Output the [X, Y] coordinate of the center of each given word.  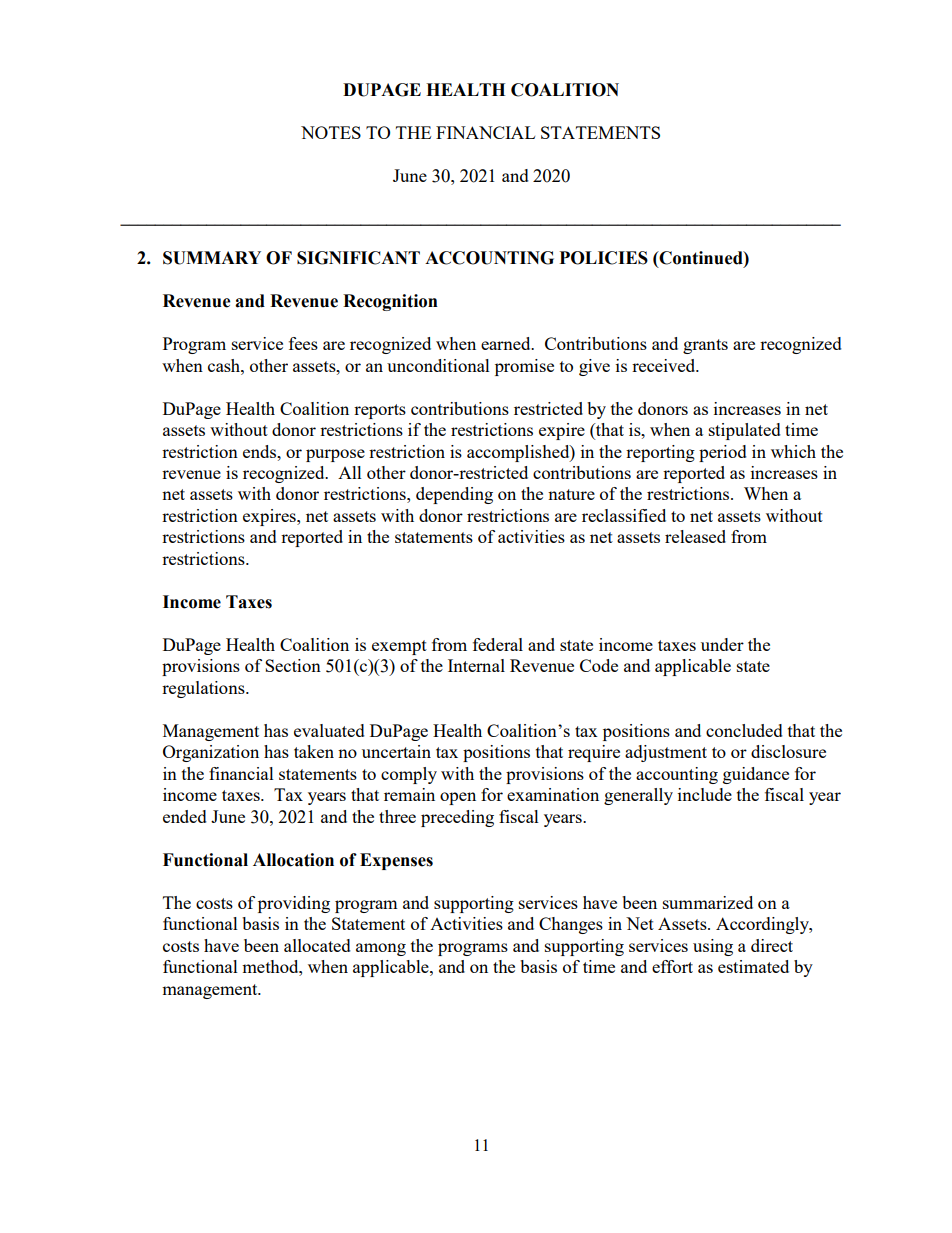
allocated [317, 945]
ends [261, 451]
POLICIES [603, 258]
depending [454, 495]
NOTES [331, 132]
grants [705, 346]
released [695, 536]
